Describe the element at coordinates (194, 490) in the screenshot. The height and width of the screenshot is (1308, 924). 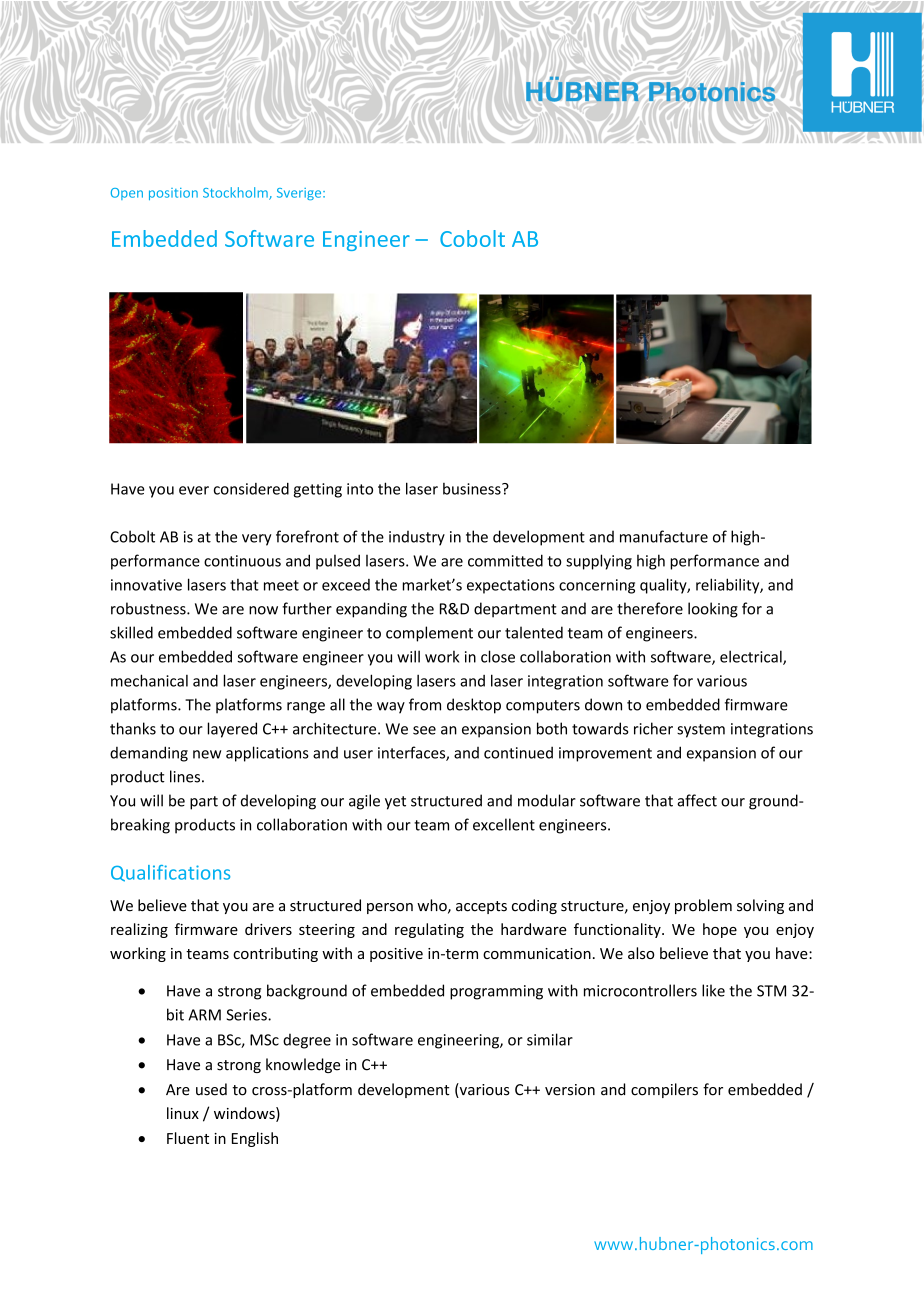
I see `ever` at that location.
